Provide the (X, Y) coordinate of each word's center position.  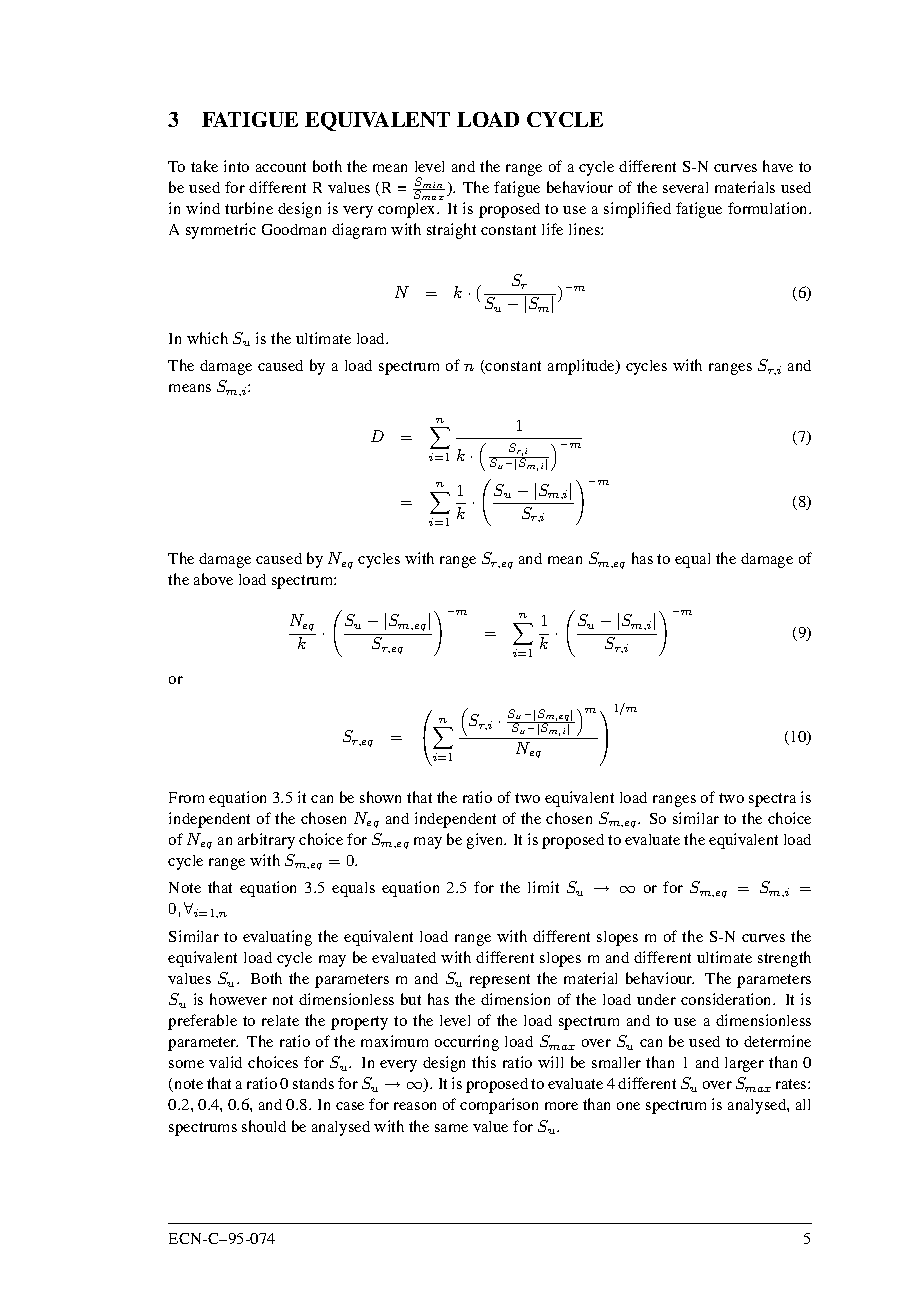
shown (380, 797)
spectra (772, 800)
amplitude (582, 367)
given (486, 841)
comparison (499, 1106)
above (213, 579)
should (264, 1126)
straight (451, 231)
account (281, 167)
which (207, 338)
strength (784, 959)
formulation (769, 208)
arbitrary (266, 841)
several (685, 187)
